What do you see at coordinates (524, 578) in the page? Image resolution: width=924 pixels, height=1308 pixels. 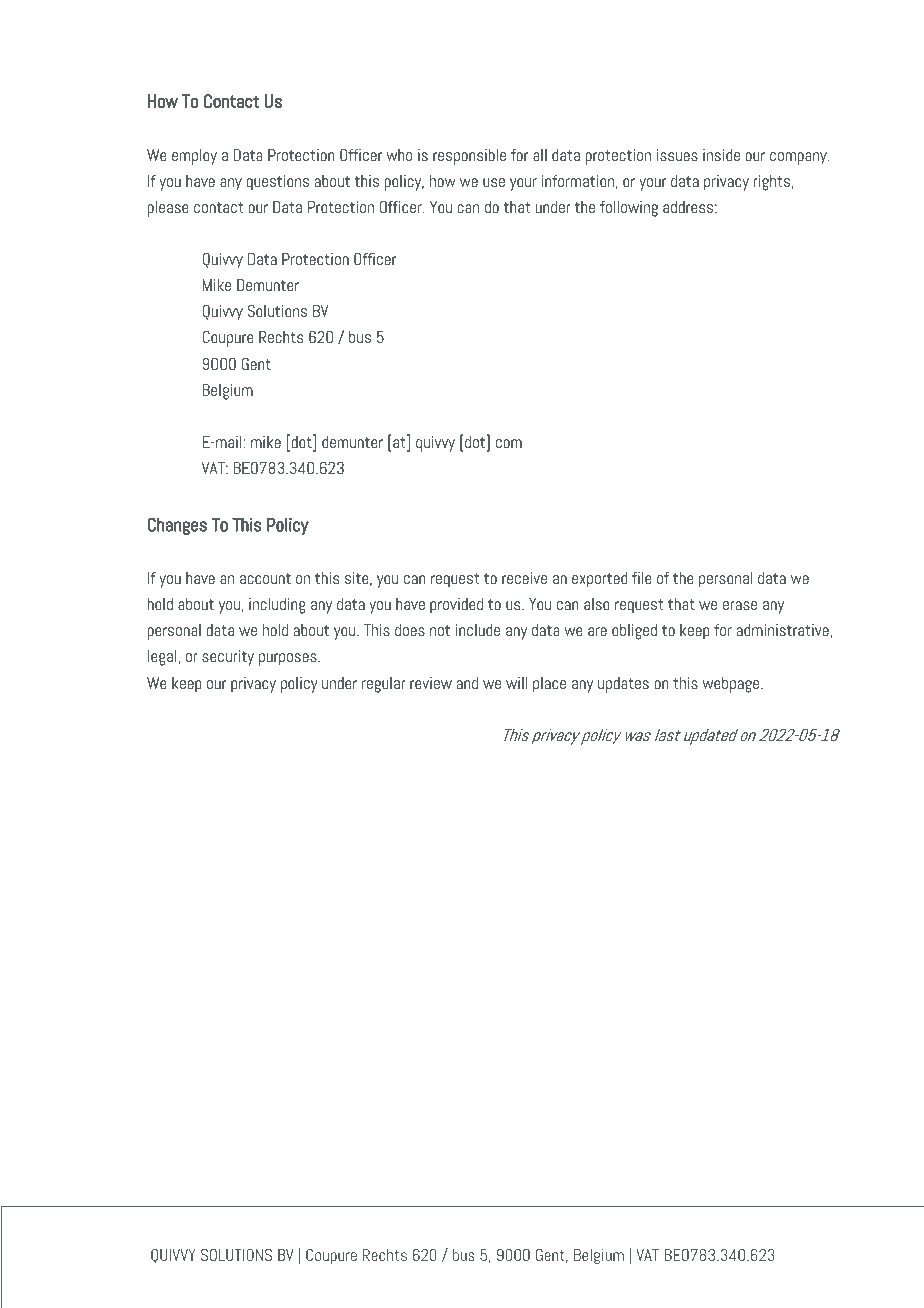 I see `receive` at bounding box center [524, 578].
